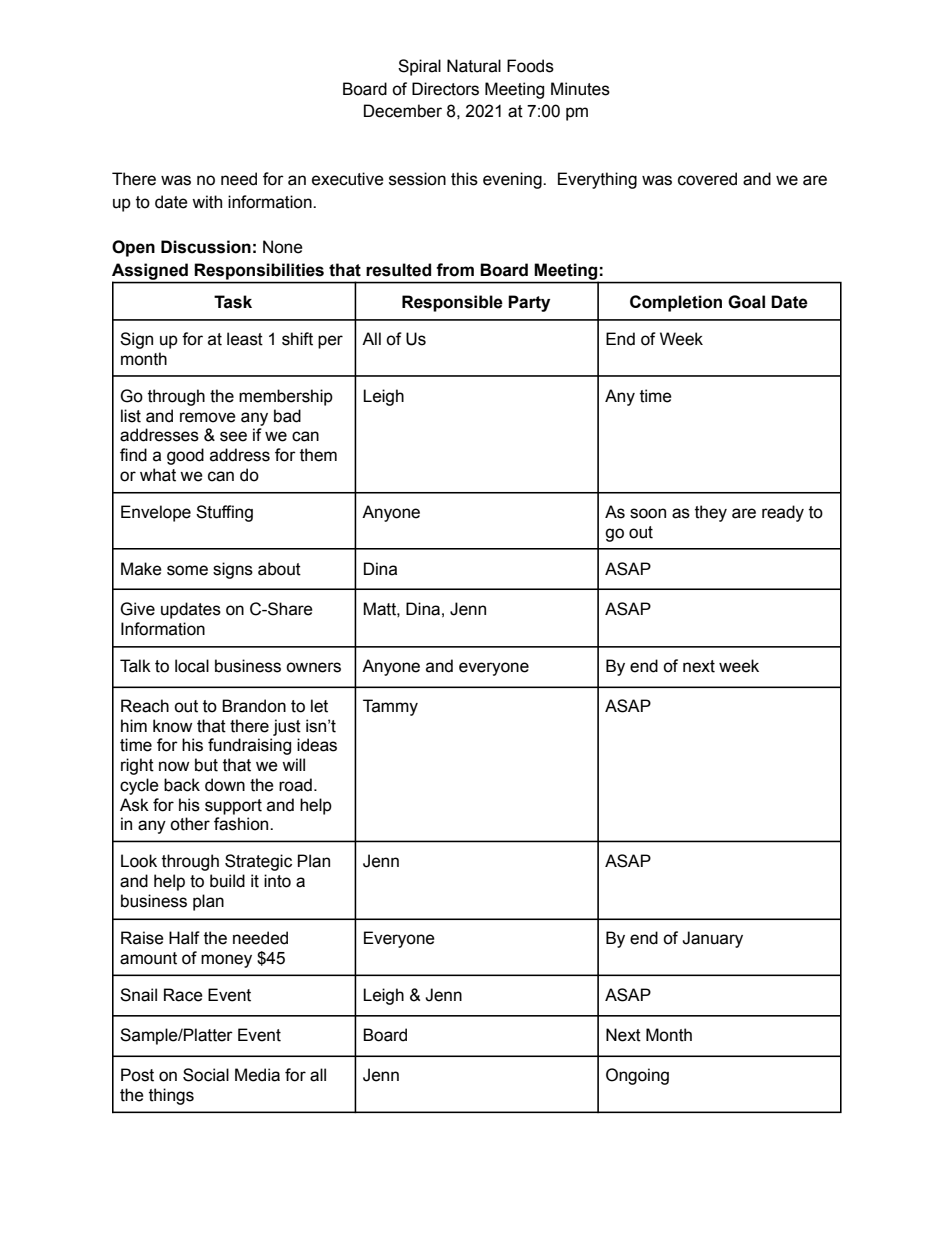 The height and width of the screenshot is (1233, 952). What do you see at coordinates (390, 707) in the screenshot?
I see `Tammy` at bounding box center [390, 707].
